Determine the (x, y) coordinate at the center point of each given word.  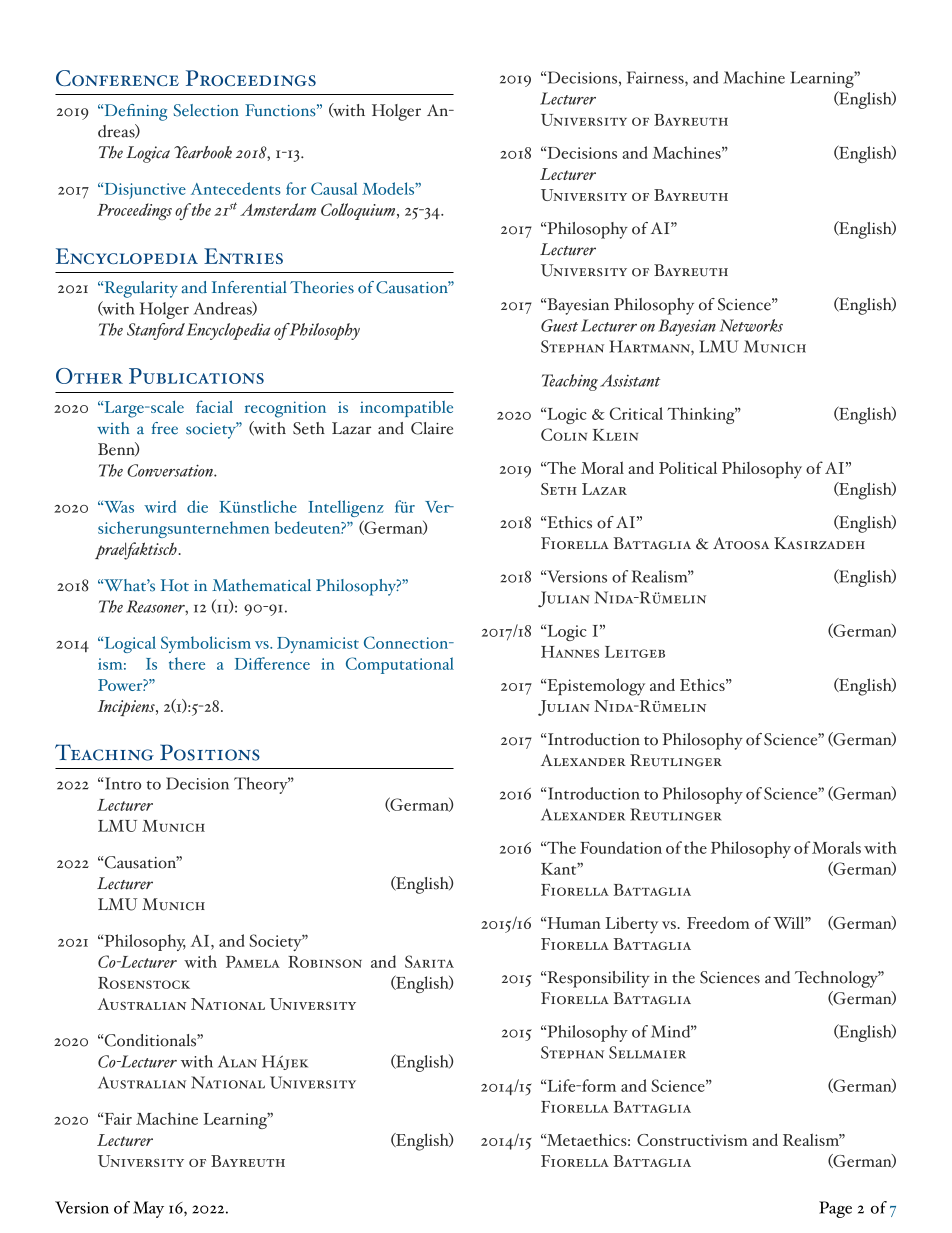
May (148, 1209)
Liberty (631, 925)
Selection (206, 110)
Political (688, 467)
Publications (196, 376)
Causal (334, 188)
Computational (400, 665)
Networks (751, 325)
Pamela (253, 962)
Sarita (429, 961)
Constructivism (692, 1140)
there (187, 663)
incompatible (406, 408)
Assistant (630, 380)
